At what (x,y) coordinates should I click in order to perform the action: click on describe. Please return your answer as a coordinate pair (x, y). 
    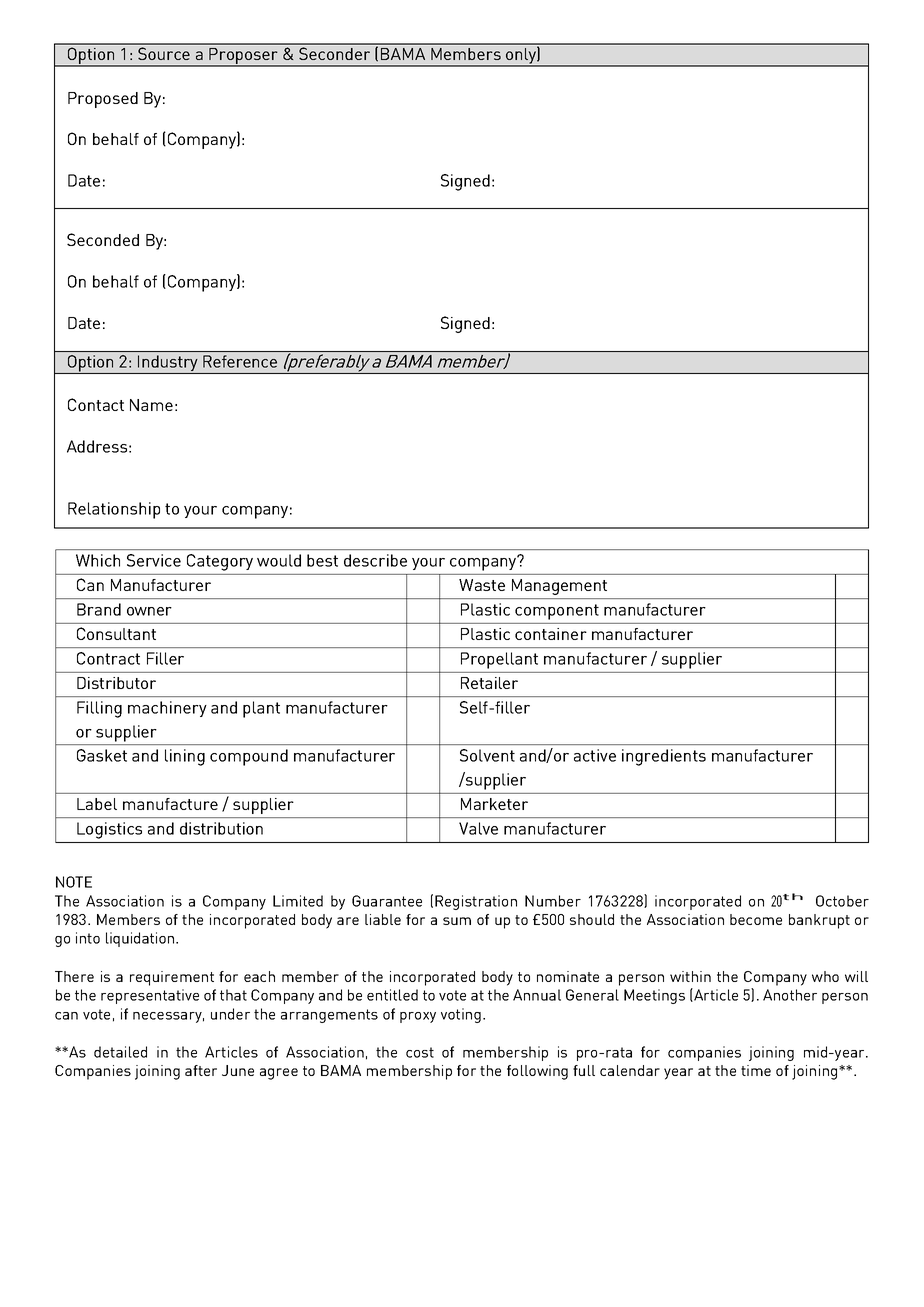
    Looking at the image, I should click on (375, 560).
